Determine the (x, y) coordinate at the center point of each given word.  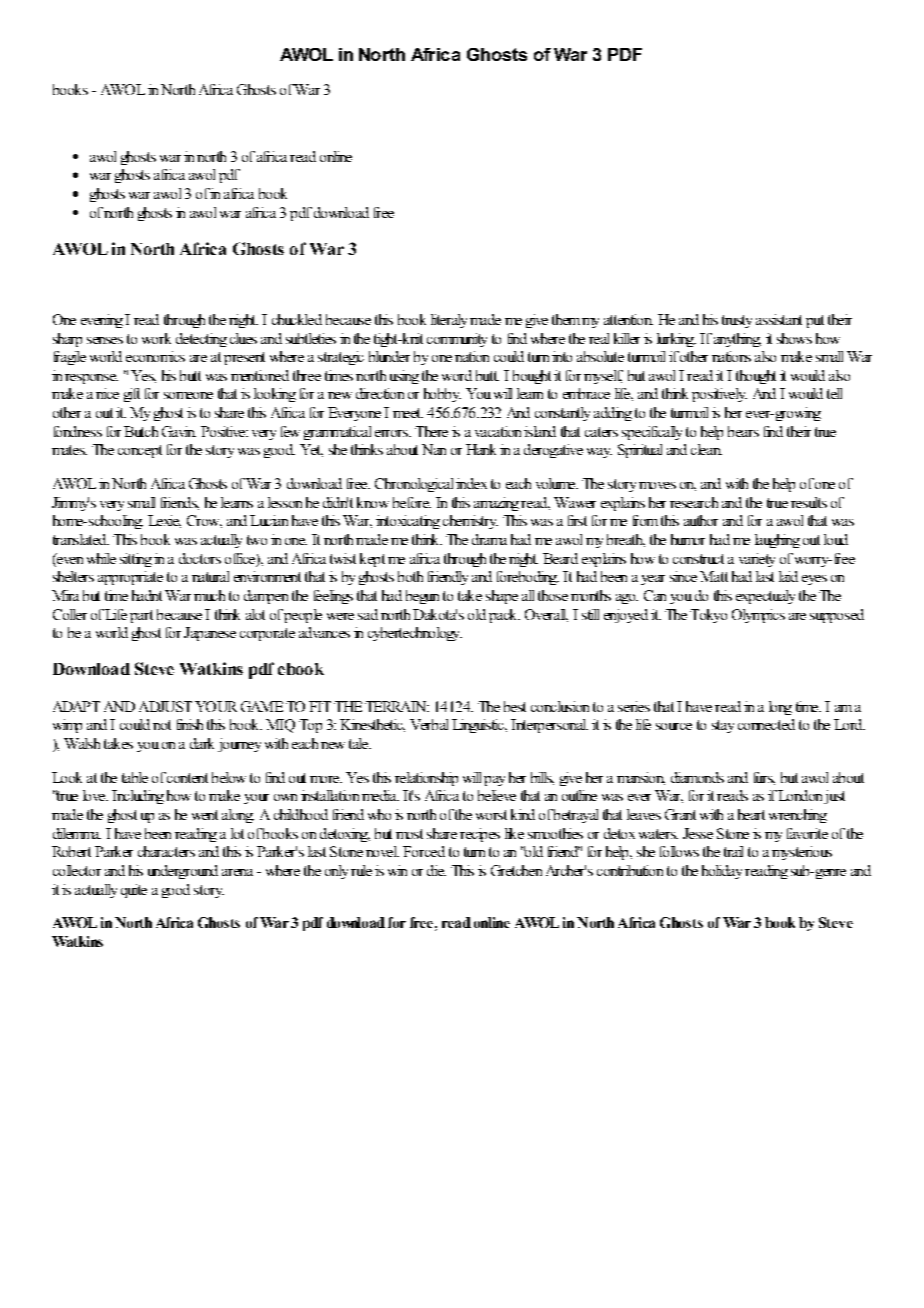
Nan (434, 449)
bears (743, 431)
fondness (78, 431)
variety (757, 560)
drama (489, 539)
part (141, 616)
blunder (389, 356)
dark (202, 743)
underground (183, 872)
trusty (737, 321)
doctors (200, 558)
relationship (426, 779)
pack (504, 616)
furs (764, 778)
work (156, 338)
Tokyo (708, 616)
